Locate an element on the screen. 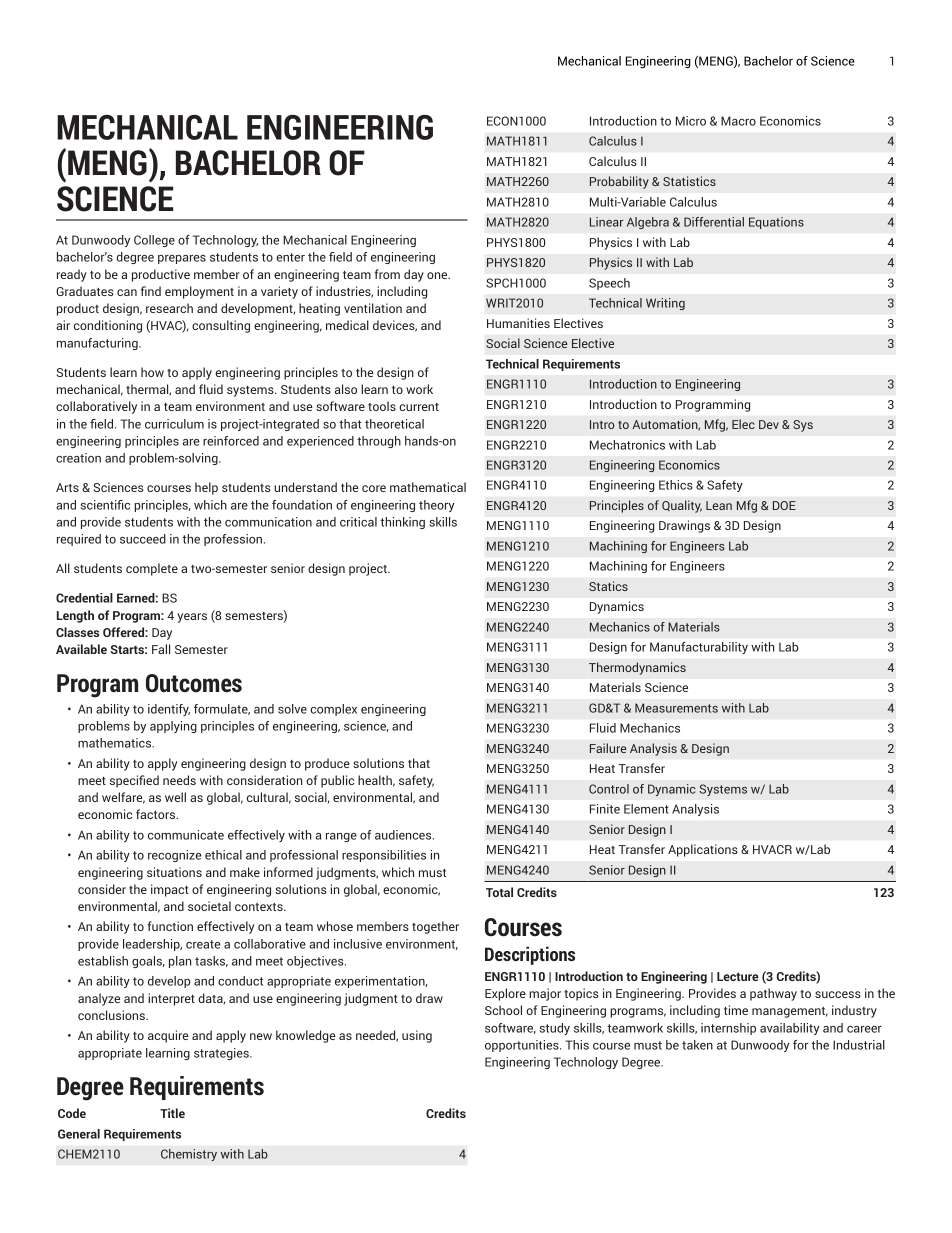  Title is located at coordinates (172, 1113).
